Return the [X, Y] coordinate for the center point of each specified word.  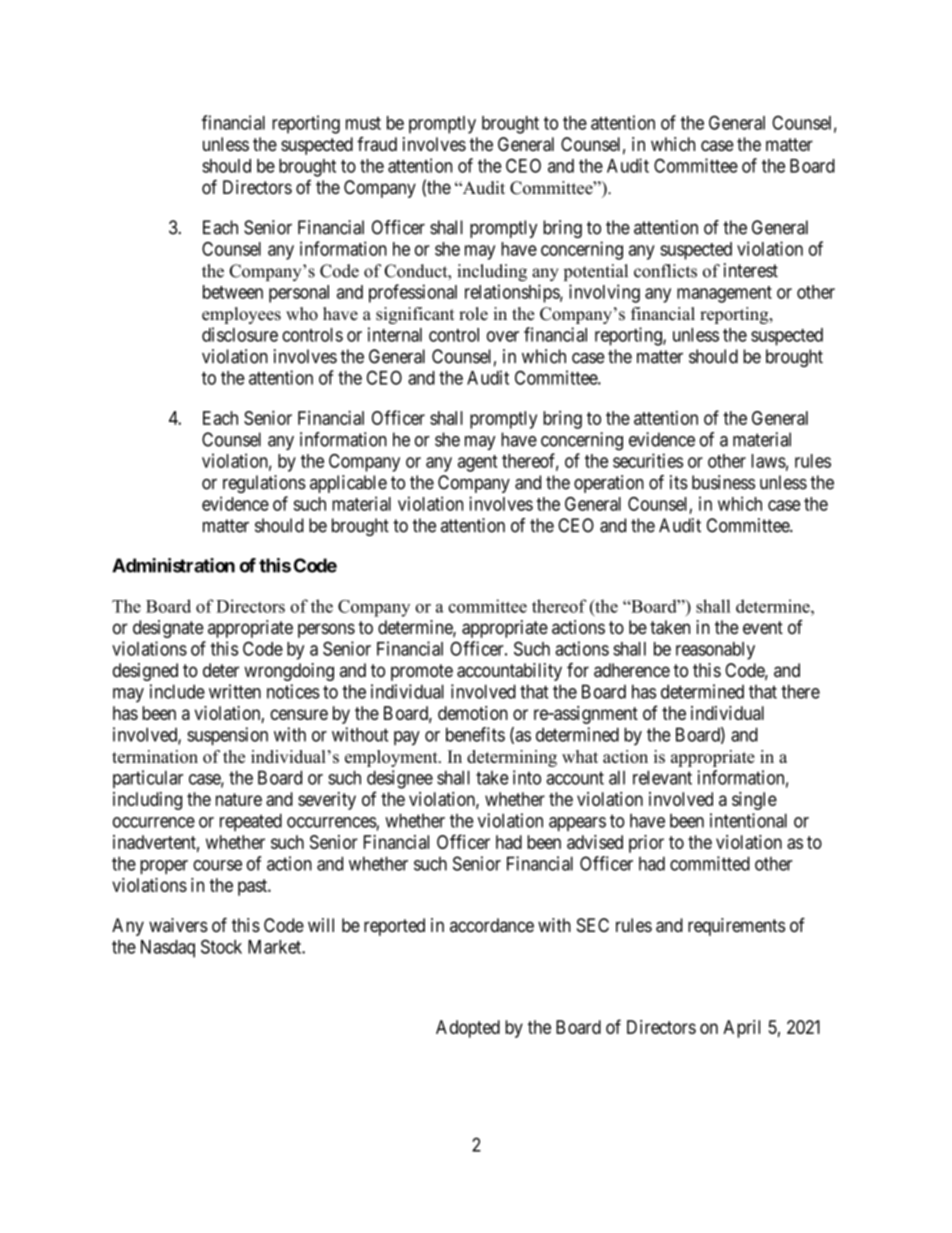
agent [477, 463]
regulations [264, 484]
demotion [473, 713]
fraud [377, 144]
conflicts [665, 271]
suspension [227, 736]
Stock [221, 946]
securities [648, 460]
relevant [662, 777]
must [363, 123]
